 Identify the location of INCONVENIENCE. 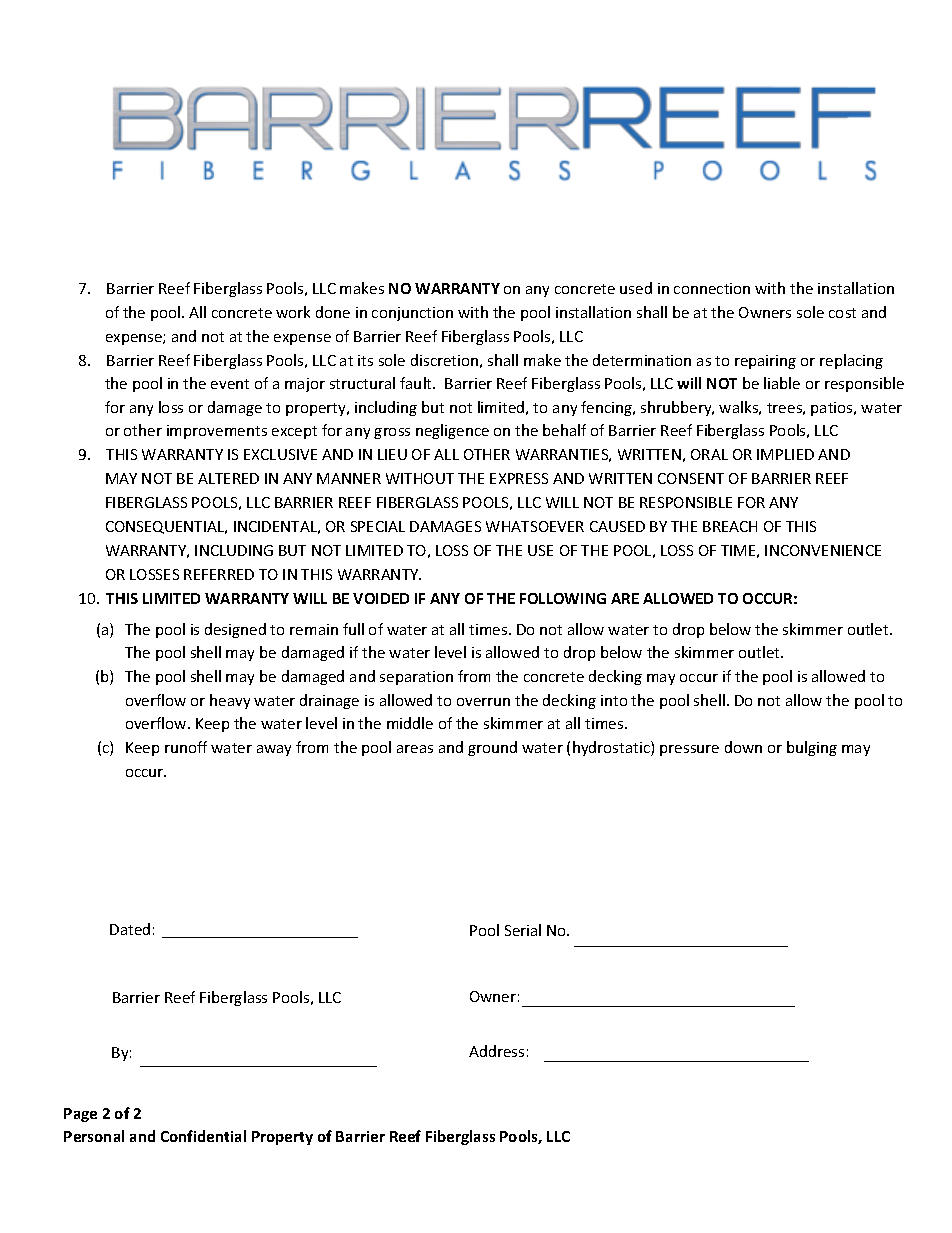
(823, 550).
